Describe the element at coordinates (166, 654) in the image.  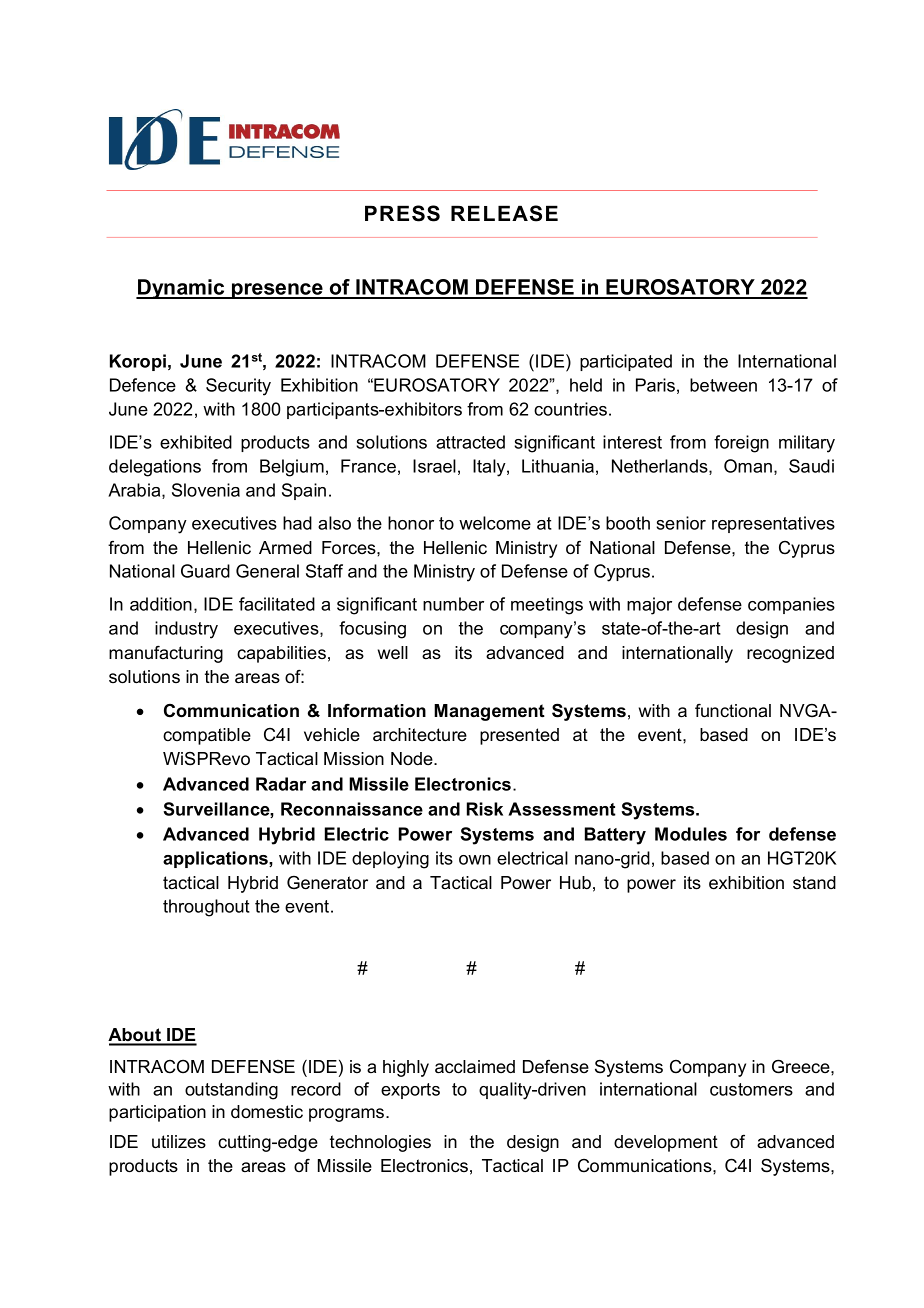
I see `manufacturing` at that location.
